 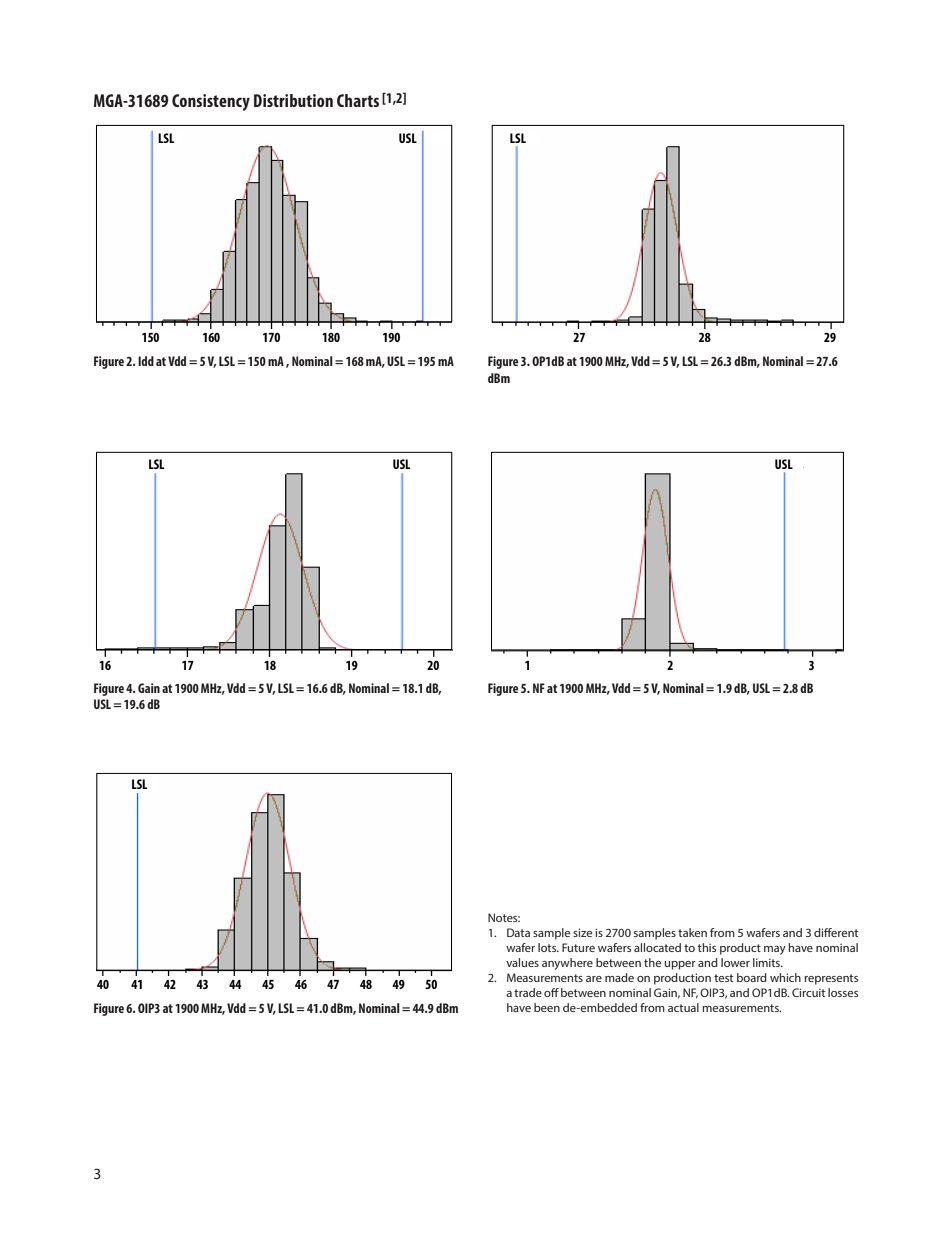 I want to click on size, so click(x=582, y=932).
